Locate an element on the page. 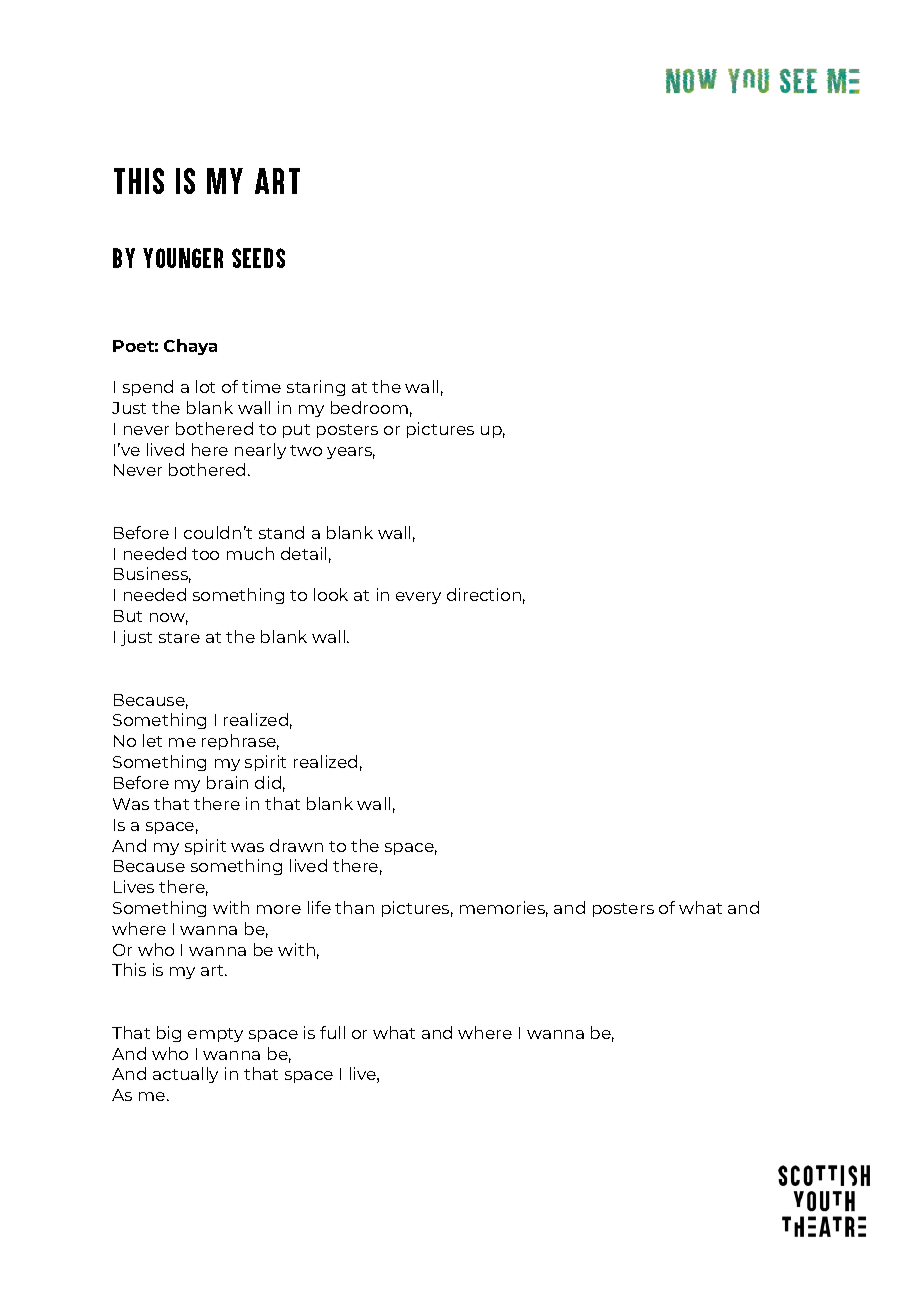 Image resolution: width=924 pixels, height=1308 pixels. big is located at coordinates (169, 1034).
